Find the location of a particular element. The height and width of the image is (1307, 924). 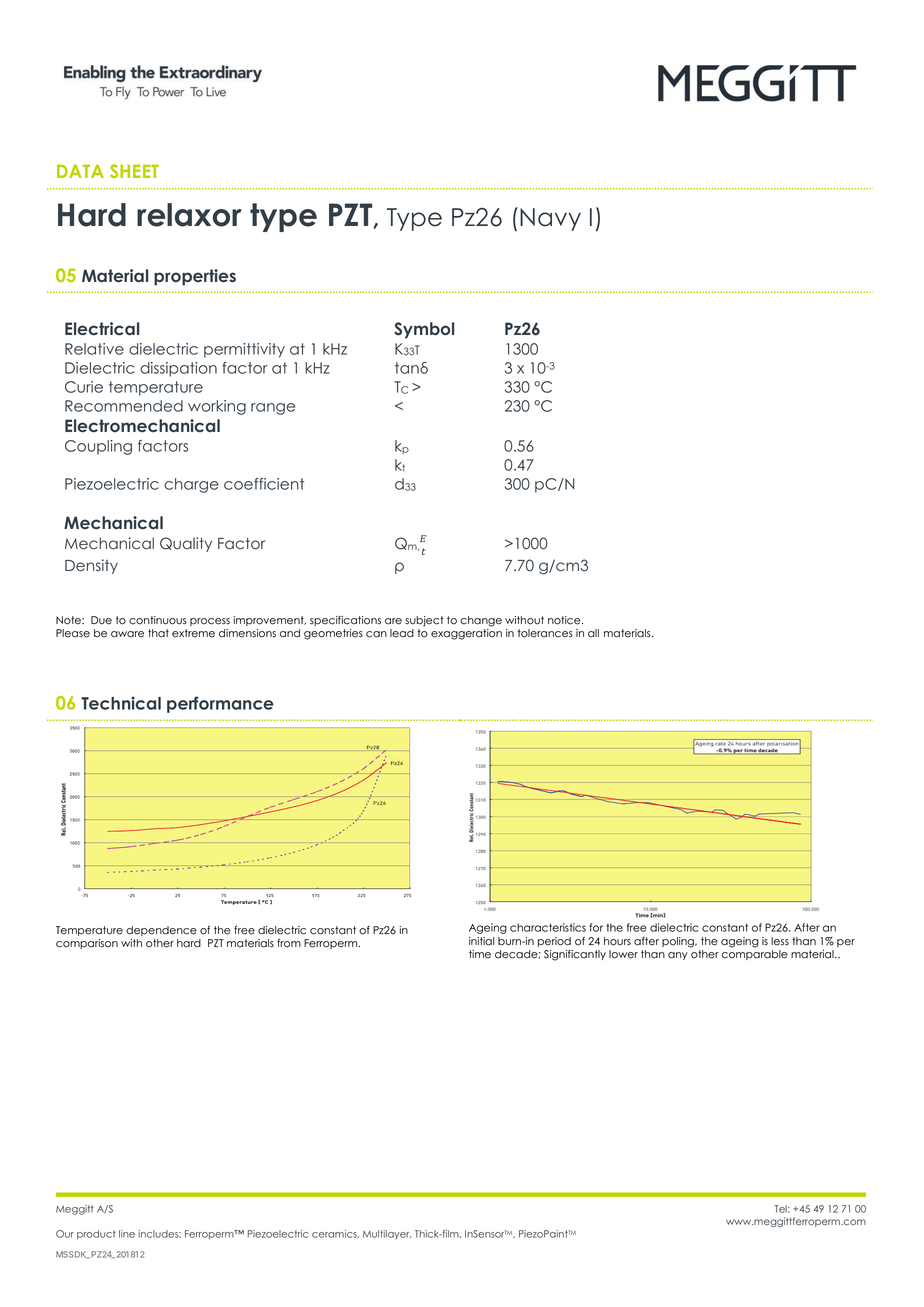

poling is located at coordinates (679, 942).
